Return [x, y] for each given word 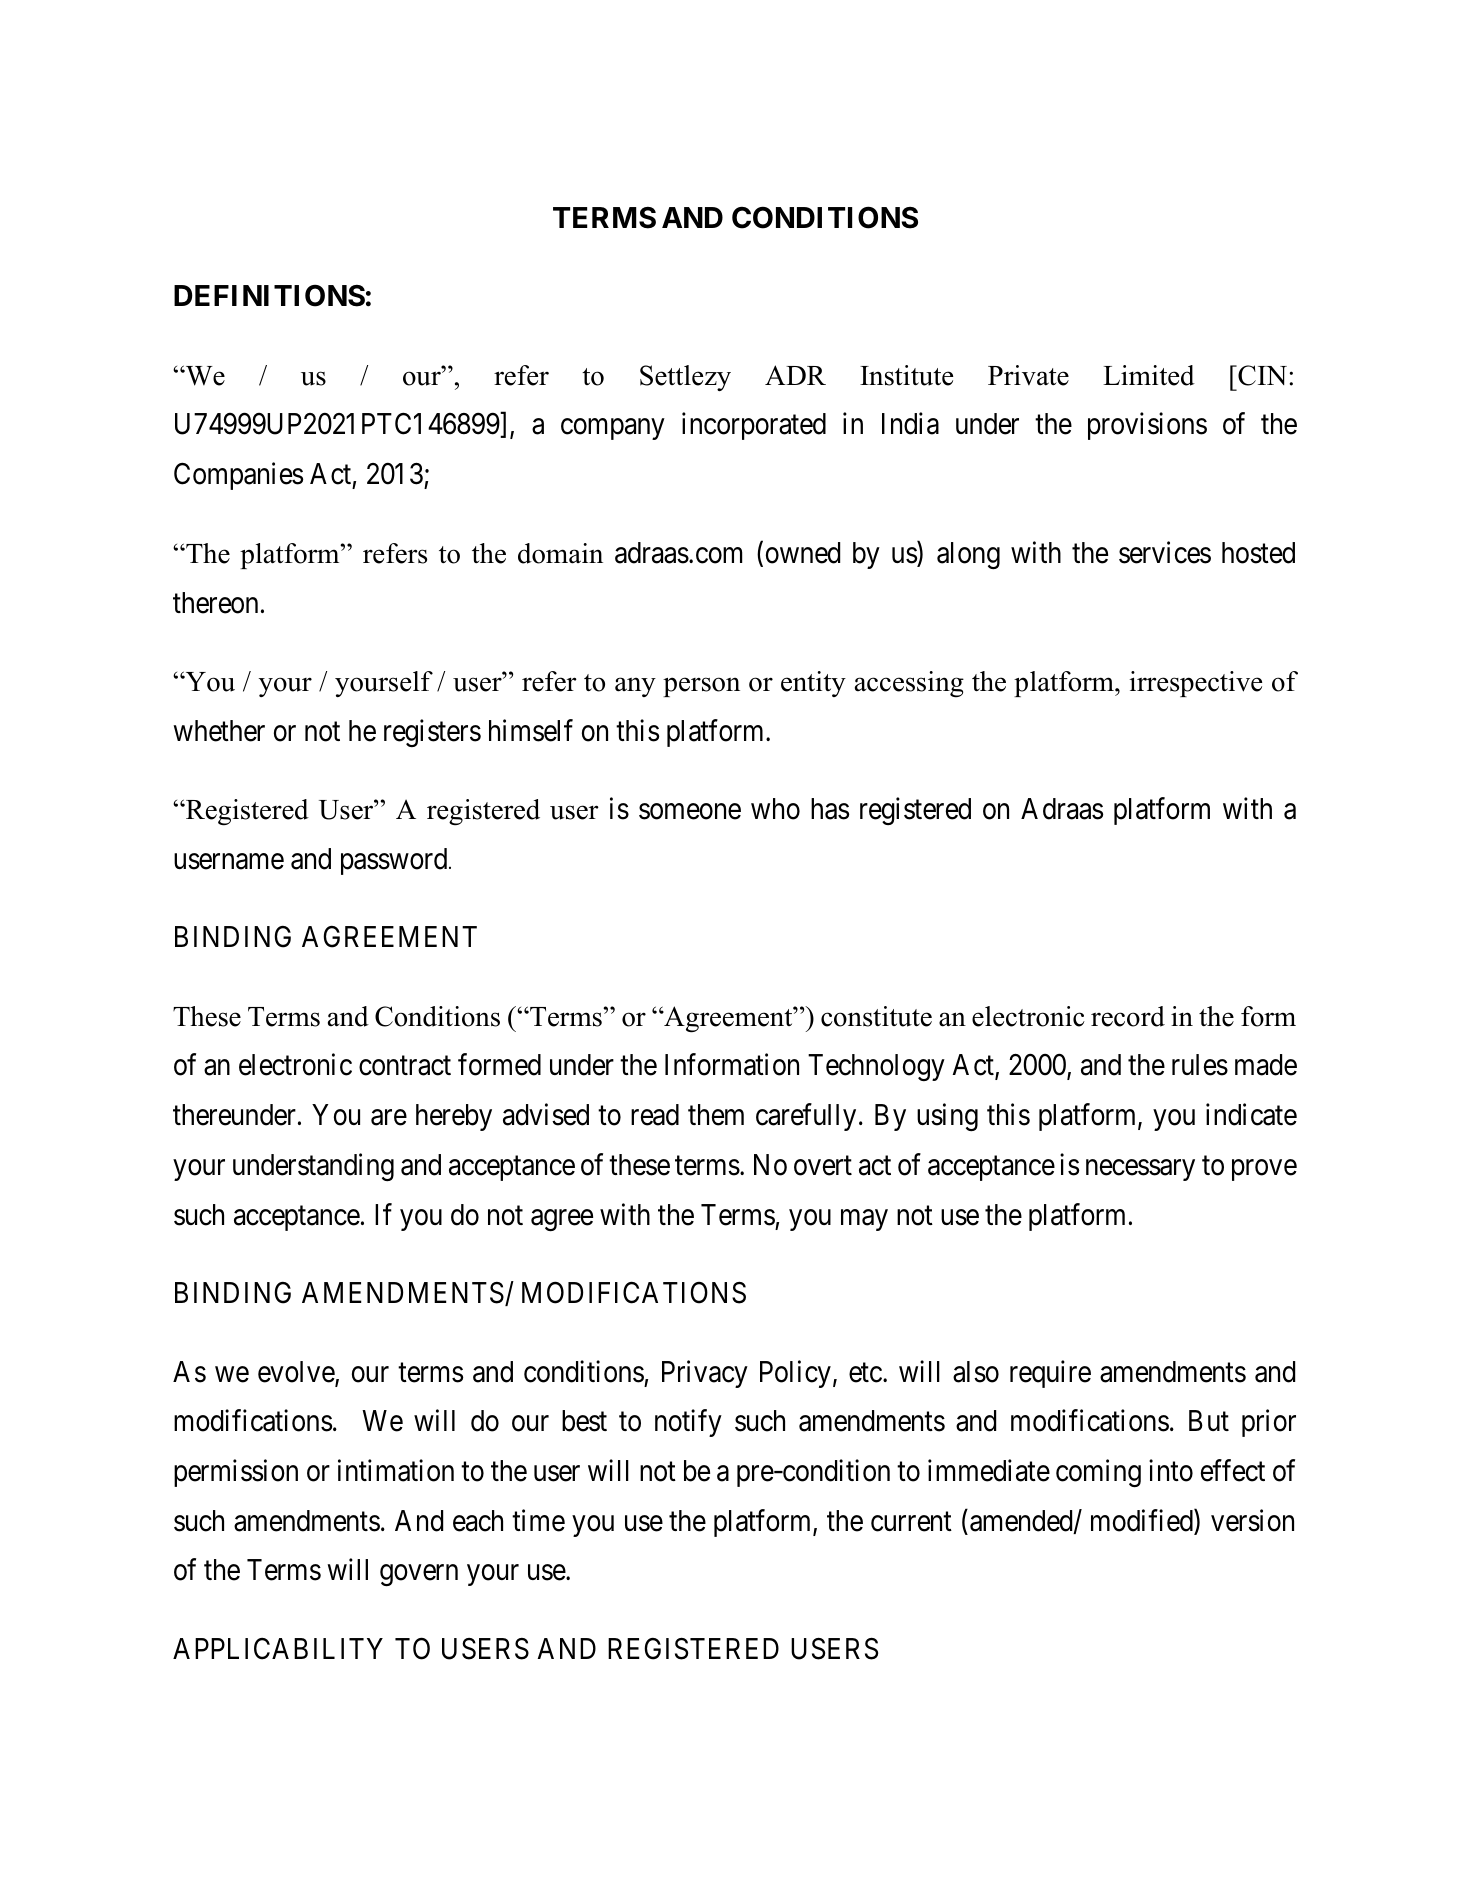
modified [1143, 1521]
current [911, 1522]
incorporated [754, 426]
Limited [1149, 375]
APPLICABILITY [278, 1649]
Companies [238, 476]
